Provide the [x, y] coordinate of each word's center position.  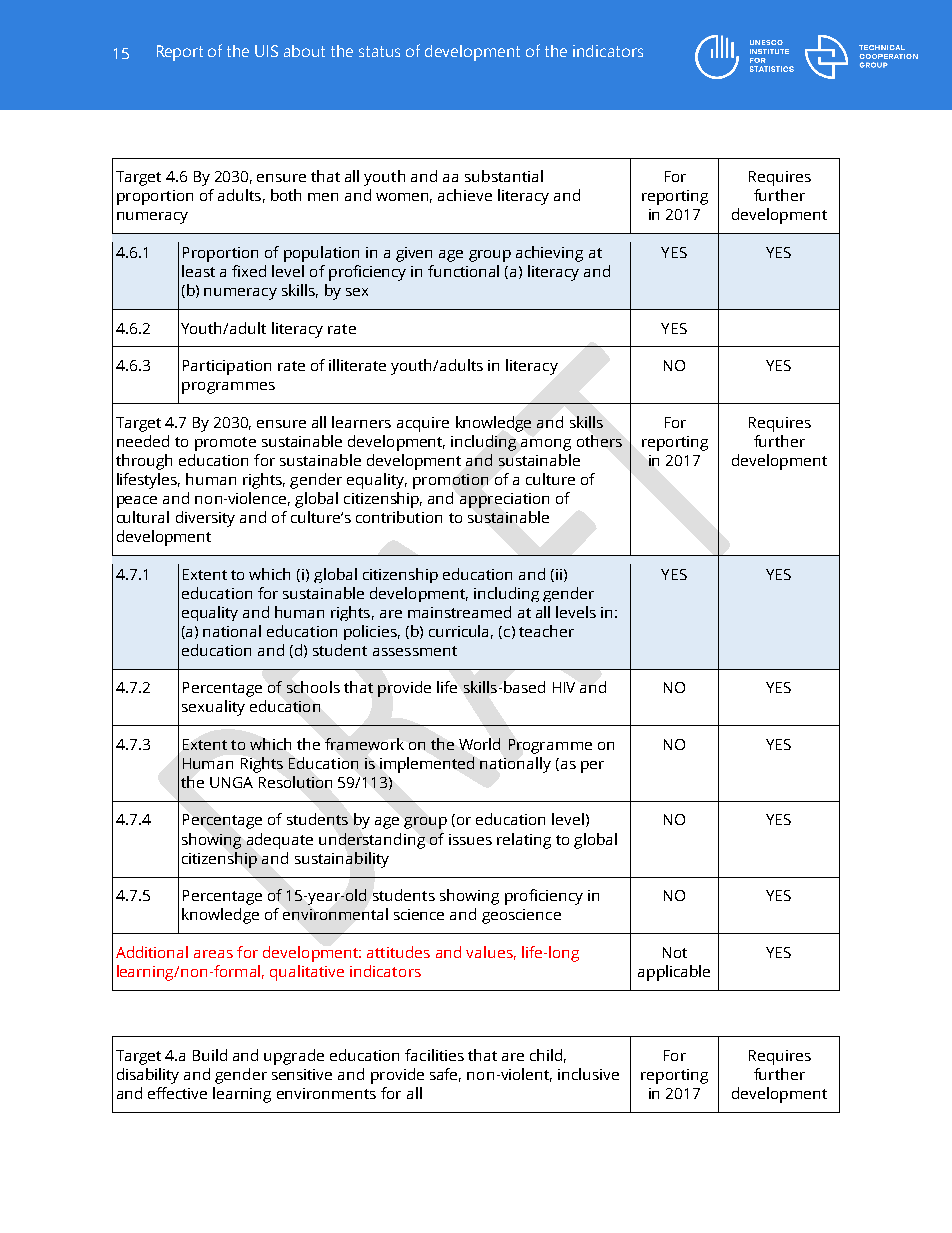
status [379, 51]
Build [210, 1055]
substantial [504, 176]
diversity [205, 519]
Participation [227, 367]
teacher [546, 631]
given [414, 254]
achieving [549, 254]
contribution [399, 517]
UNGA [231, 782]
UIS [266, 51]
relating [524, 841]
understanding [372, 841]
